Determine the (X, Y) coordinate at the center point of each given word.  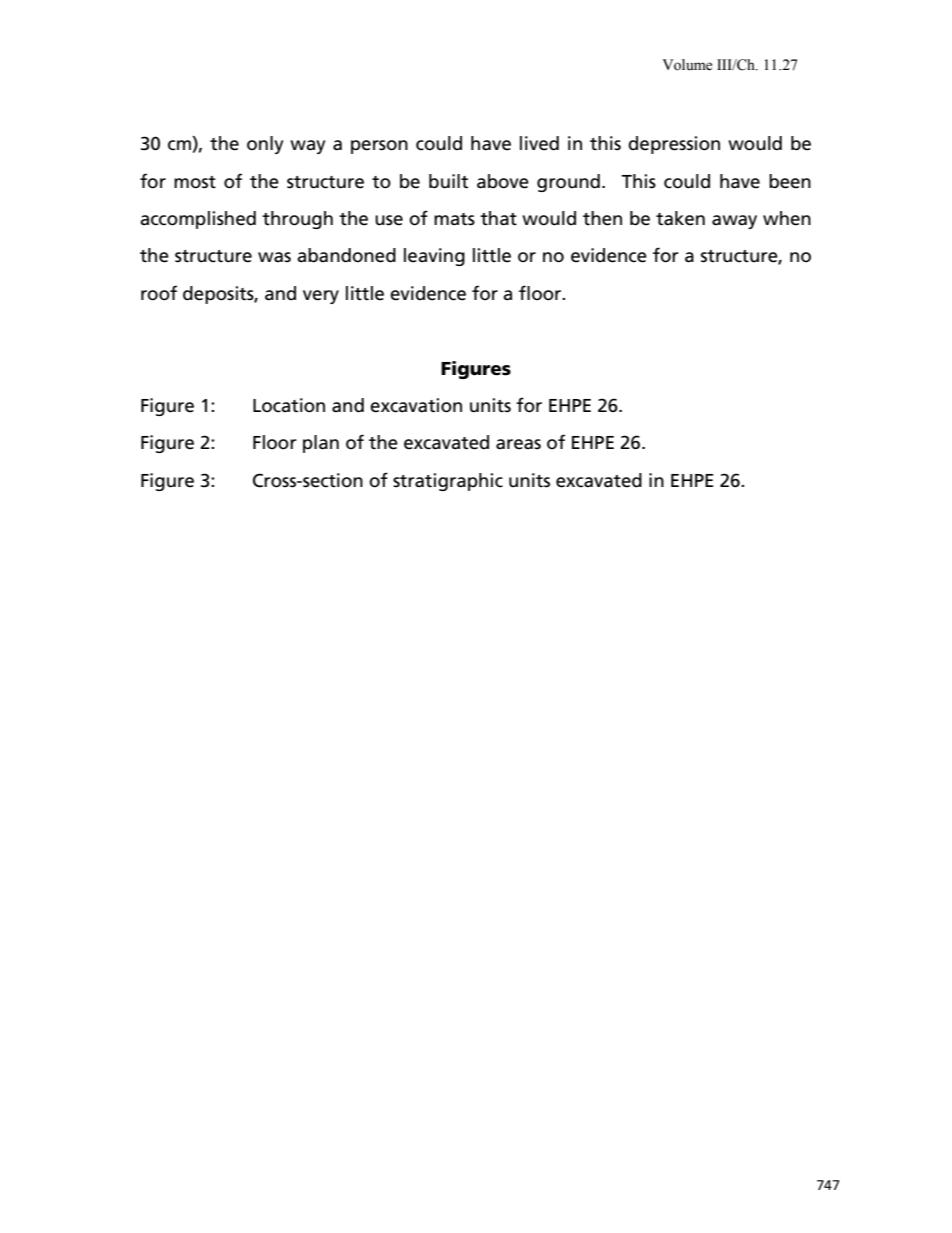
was (274, 257)
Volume (687, 65)
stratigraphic (448, 482)
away (734, 222)
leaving (434, 257)
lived (539, 143)
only (265, 145)
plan (321, 444)
